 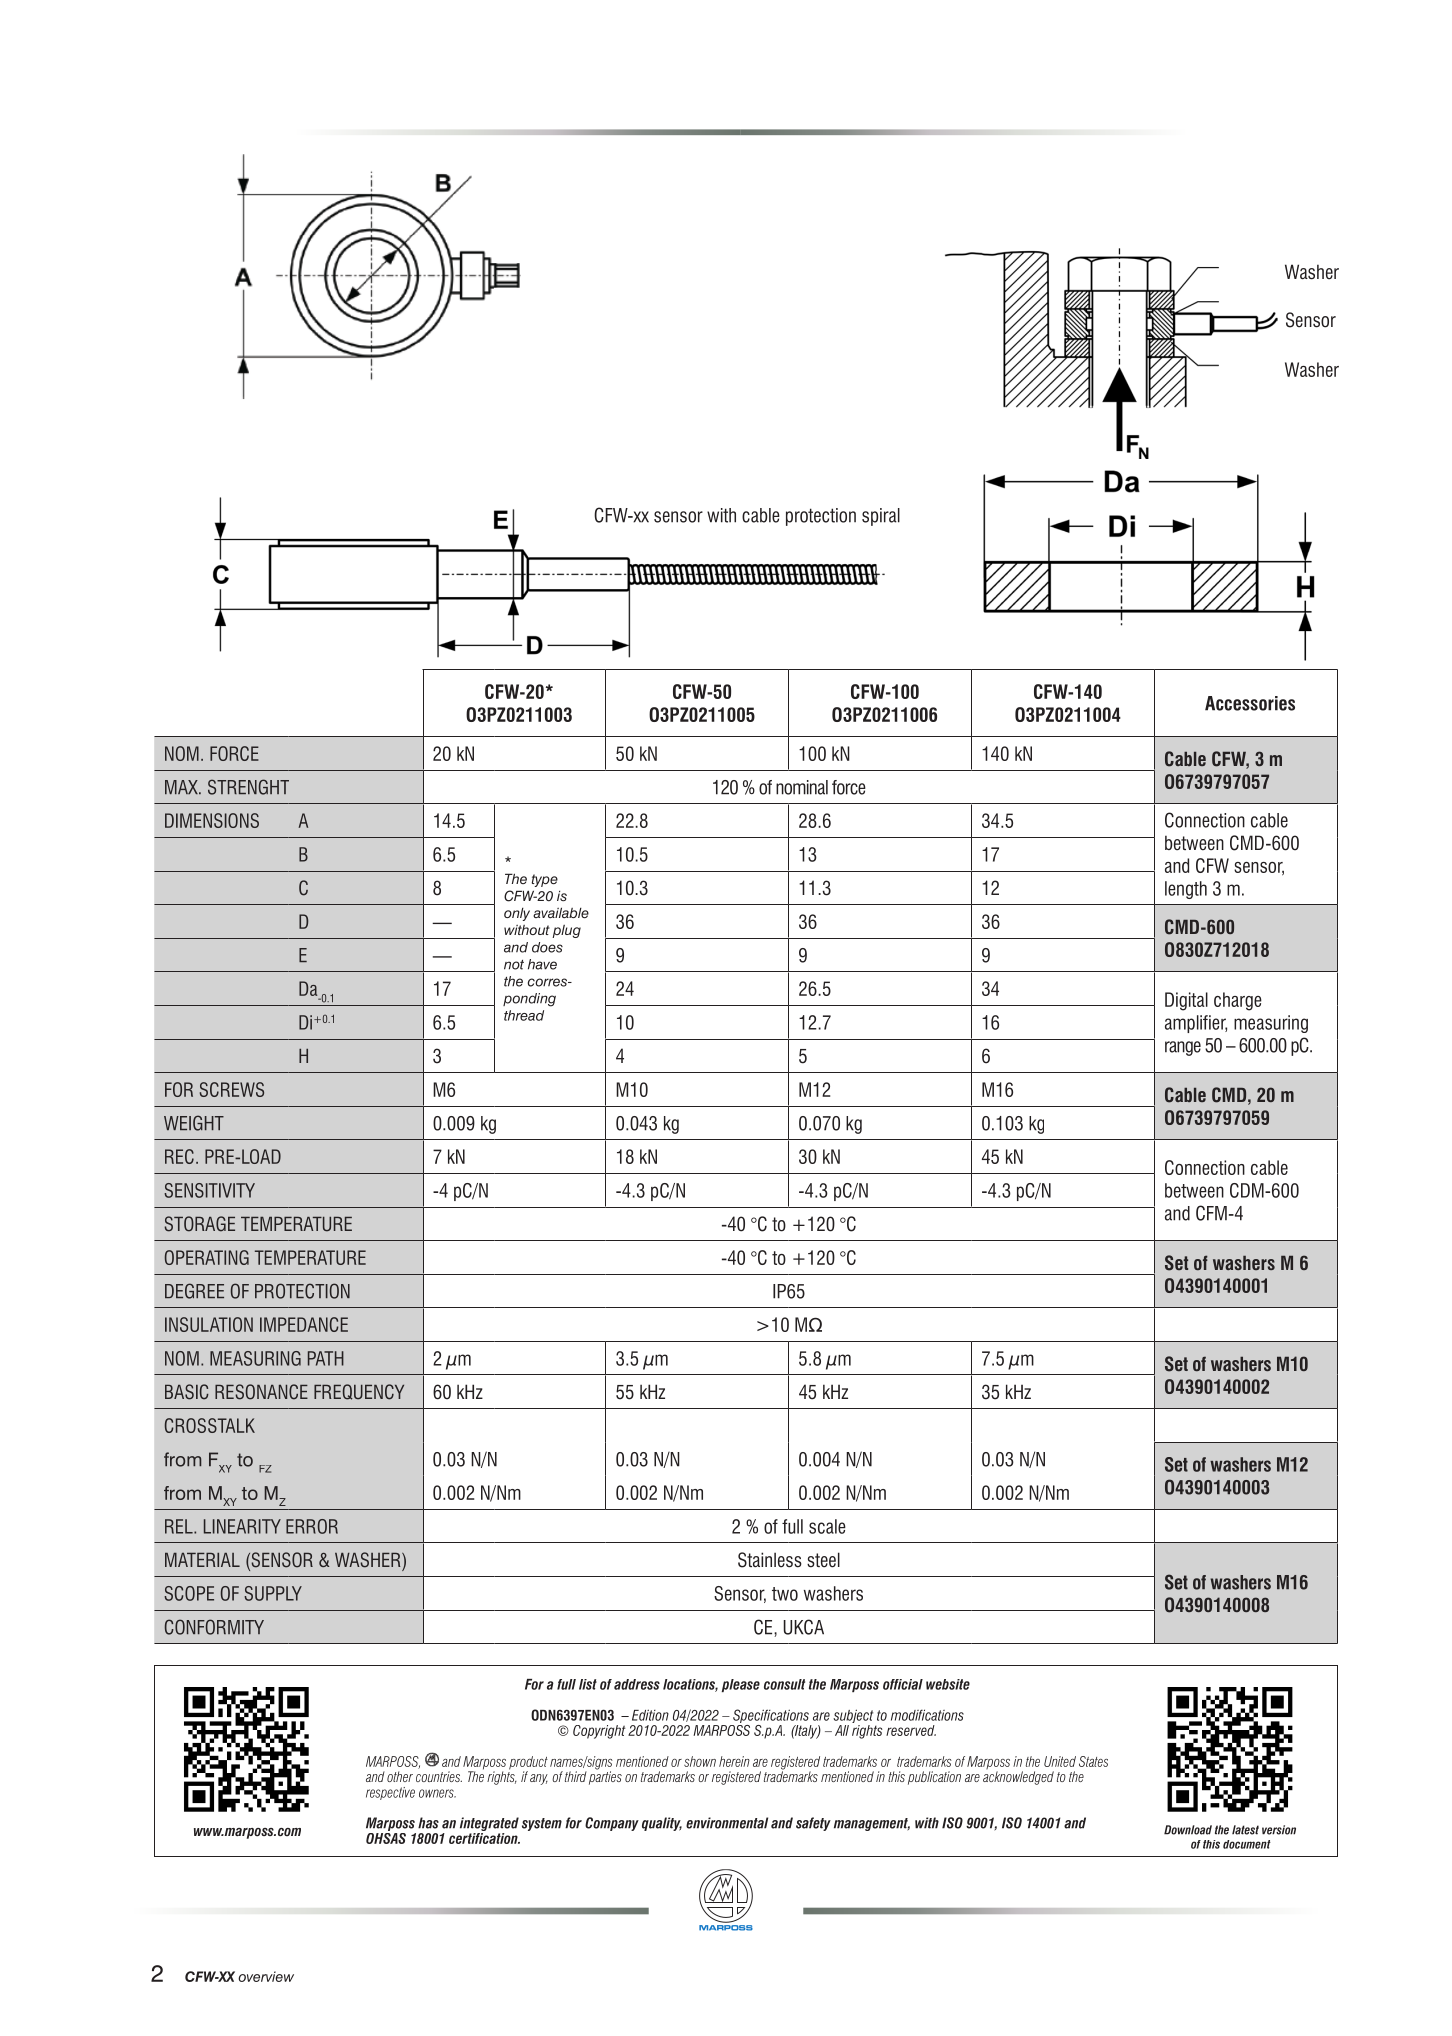 What do you see at coordinates (207, 1257) in the document?
I see `OPERATING` at bounding box center [207, 1257].
